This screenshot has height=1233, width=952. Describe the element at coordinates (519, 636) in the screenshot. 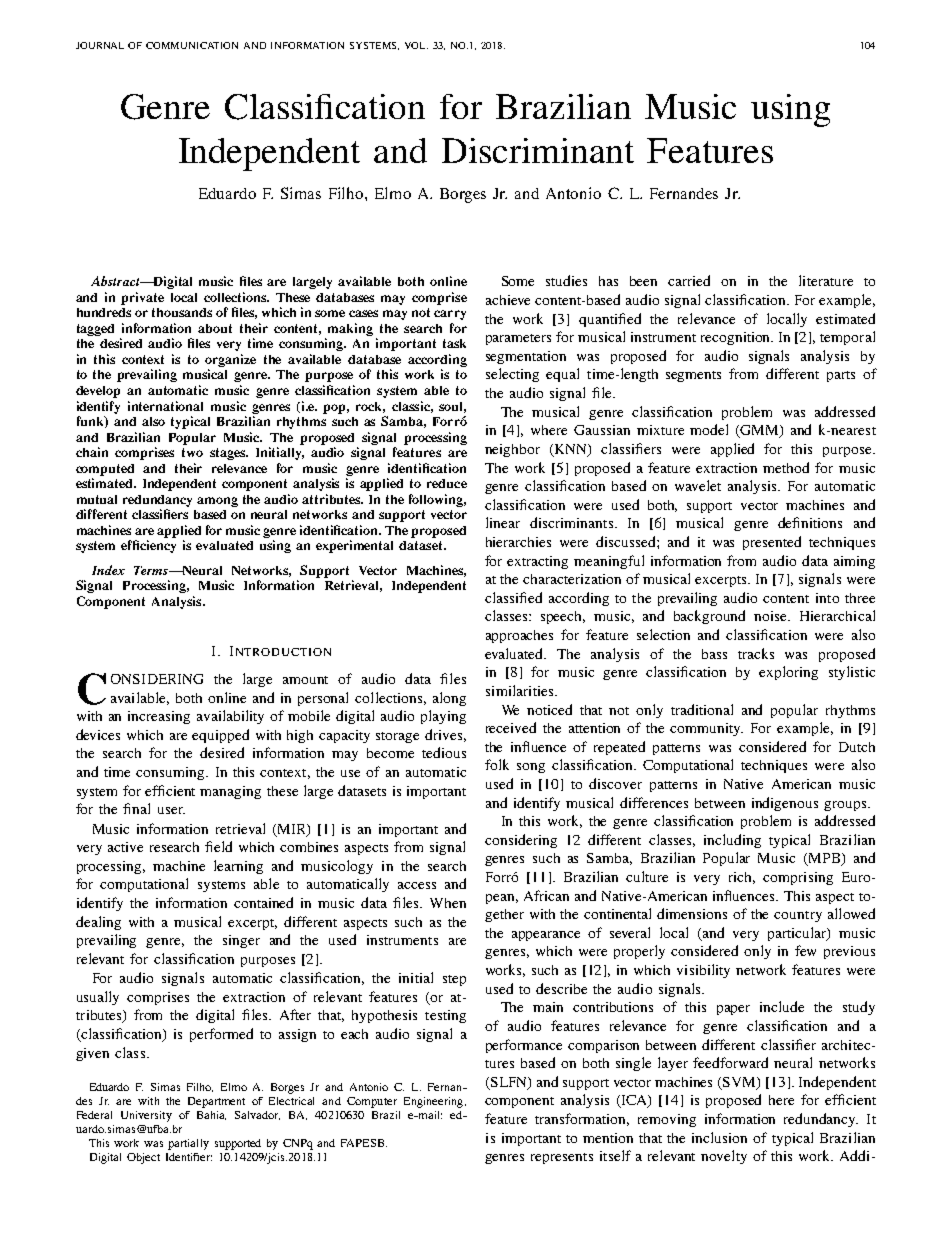

I see `approaches` at that location.
